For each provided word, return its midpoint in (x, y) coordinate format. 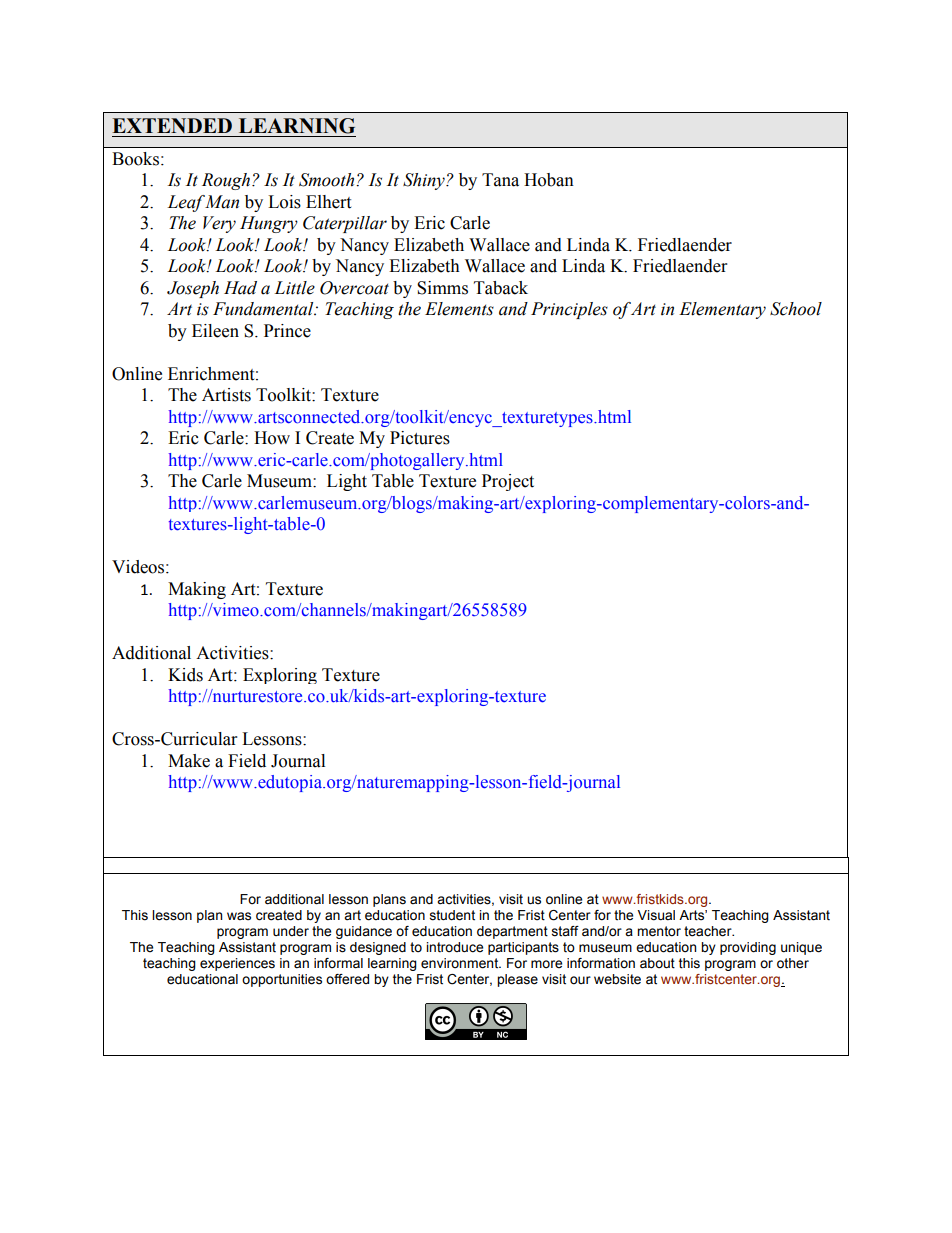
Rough (227, 181)
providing (748, 948)
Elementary (722, 310)
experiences (237, 964)
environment (461, 963)
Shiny (425, 181)
